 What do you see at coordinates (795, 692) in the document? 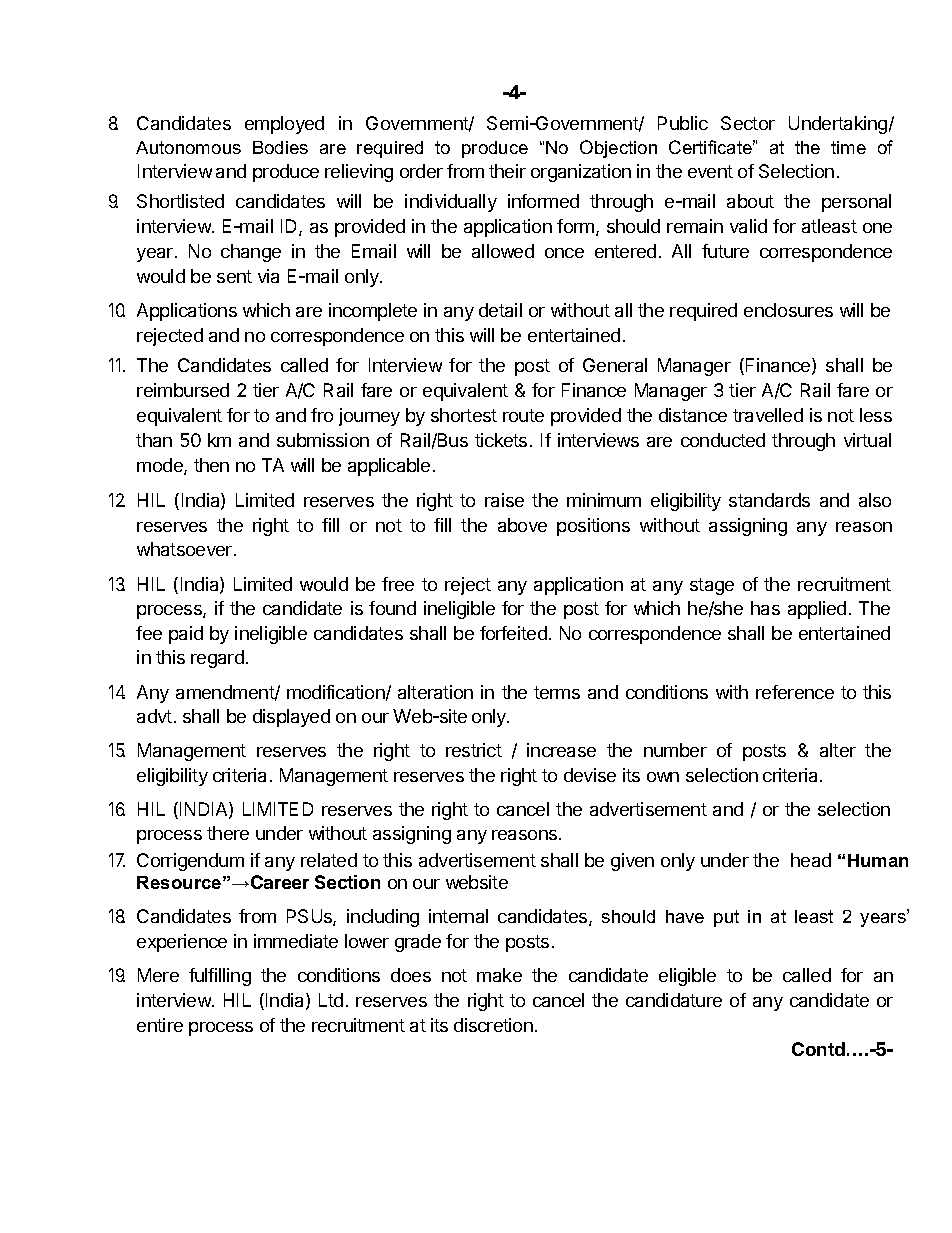
I see `reference` at bounding box center [795, 692].
